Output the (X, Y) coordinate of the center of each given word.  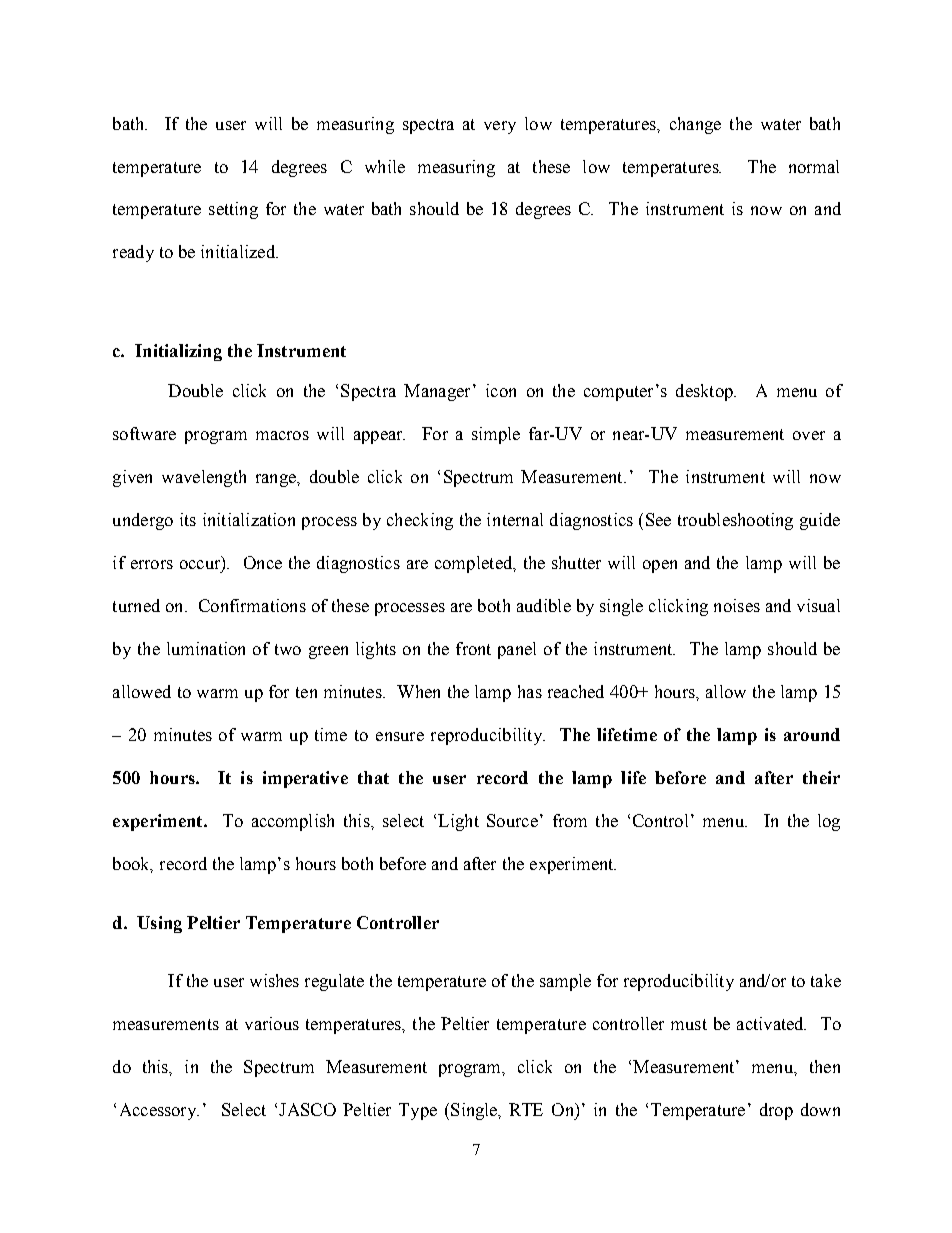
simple (496, 435)
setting (233, 210)
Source (512, 820)
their (821, 777)
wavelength (204, 478)
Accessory (159, 1111)
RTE (526, 1109)
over (809, 435)
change (695, 125)
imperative (305, 779)
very (500, 127)
